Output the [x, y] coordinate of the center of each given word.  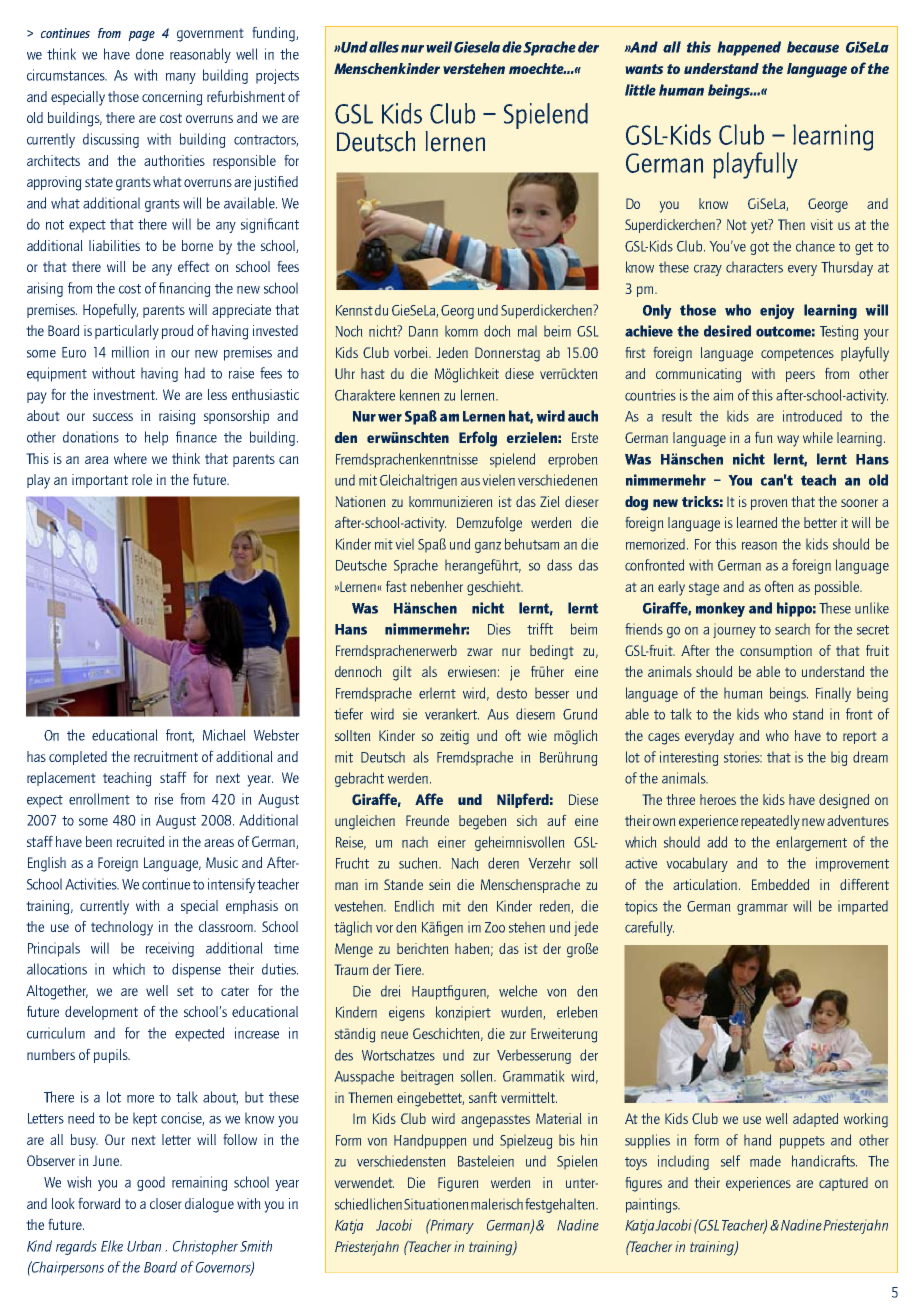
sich [527, 820]
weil [439, 47]
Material [559, 1118]
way [788, 441]
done [150, 54]
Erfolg [478, 439]
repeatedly [770, 822]
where [130, 458]
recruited [140, 841]
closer [166, 1203]
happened [749, 48]
